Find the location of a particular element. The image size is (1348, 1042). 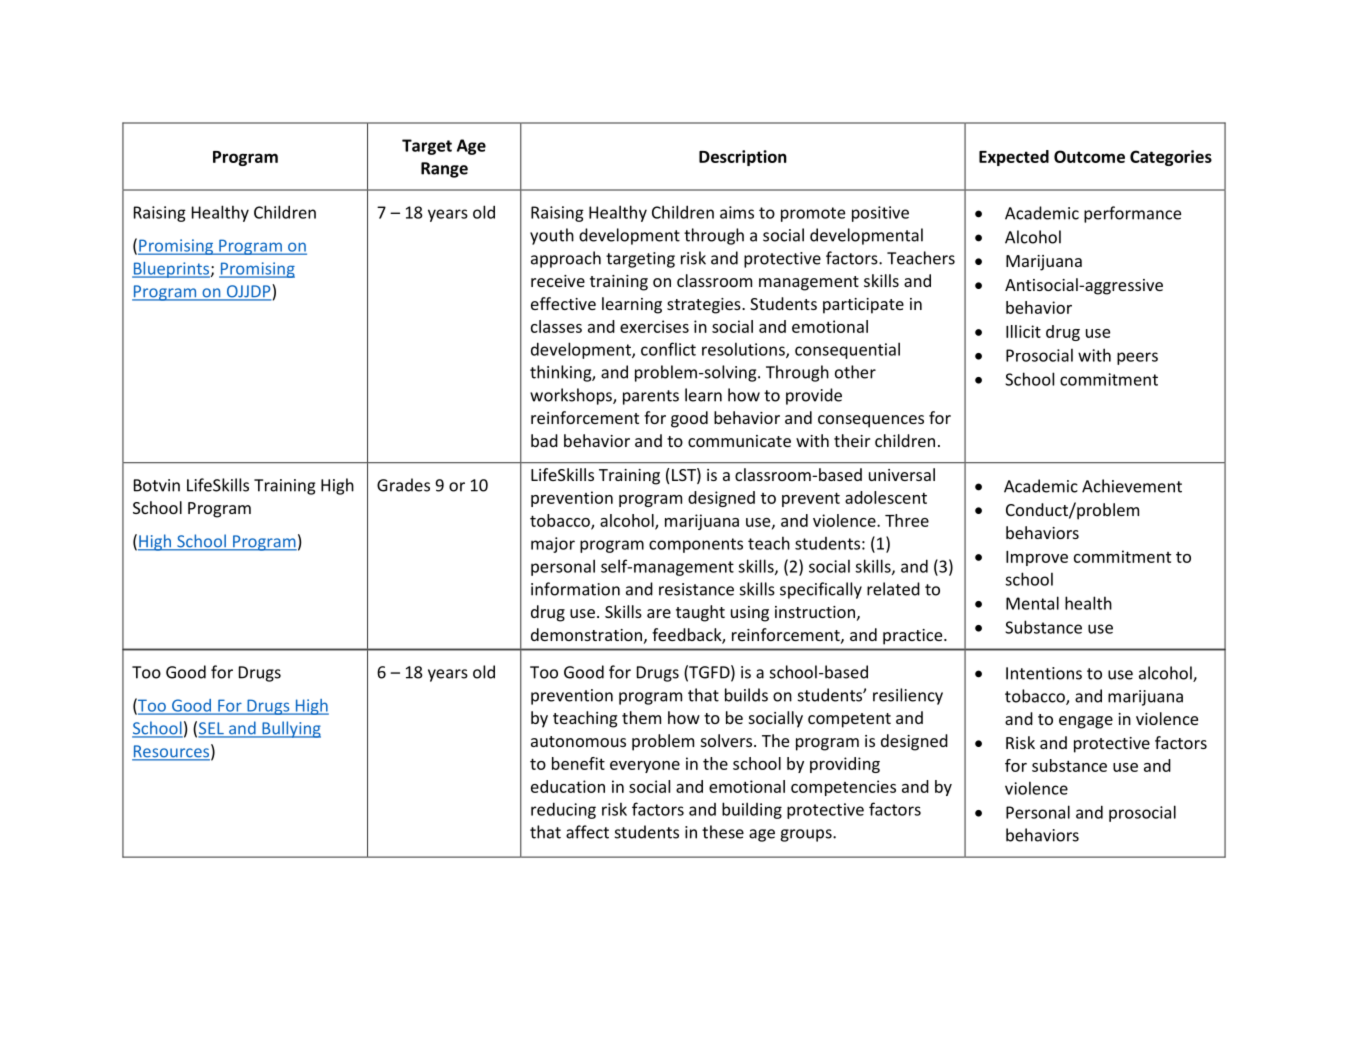

Range is located at coordinates (444, 170).
